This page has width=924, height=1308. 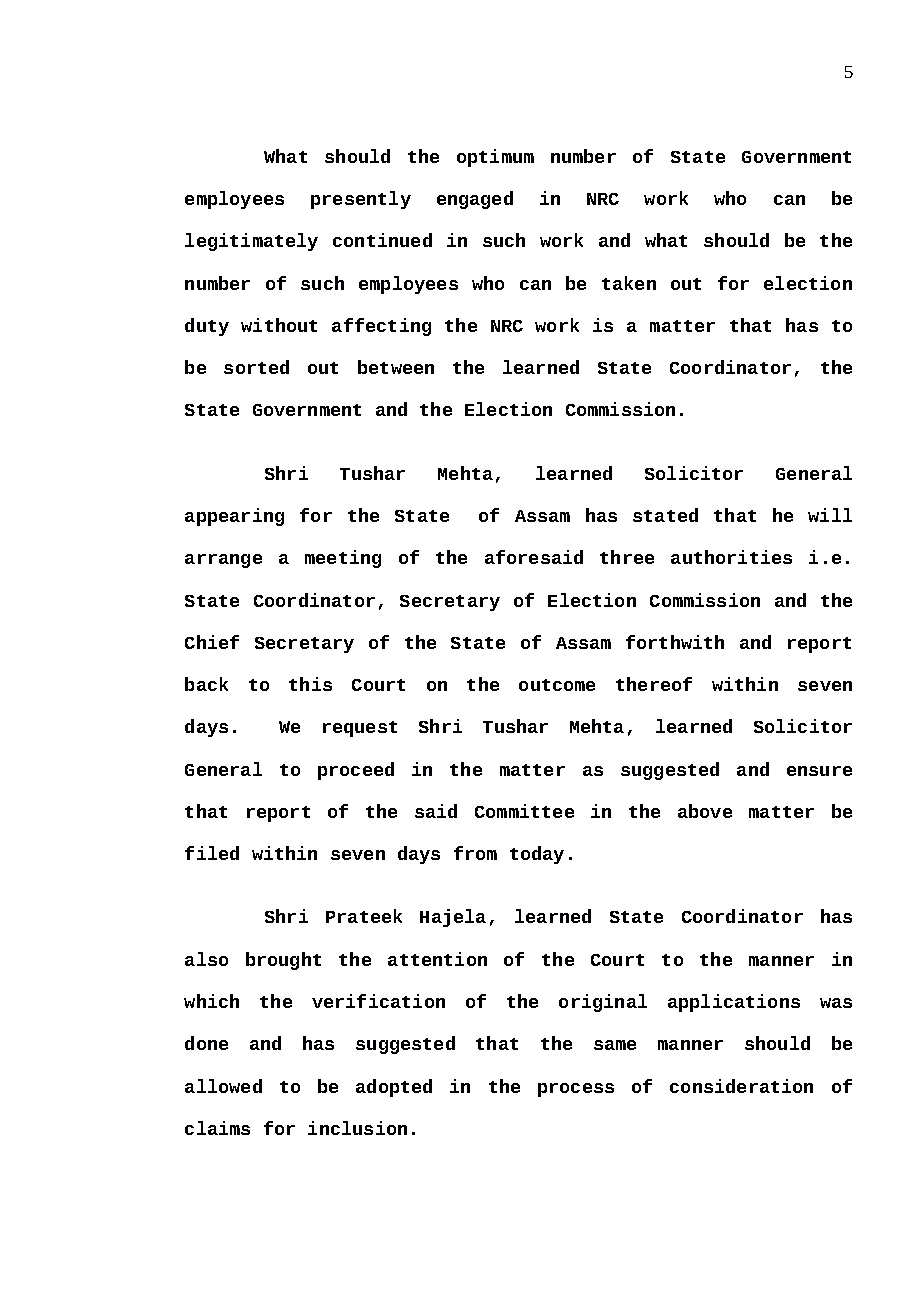 What do you see at coordinates (629, 283) in the page?
I see `taken` at bounding box center [629, 283].
